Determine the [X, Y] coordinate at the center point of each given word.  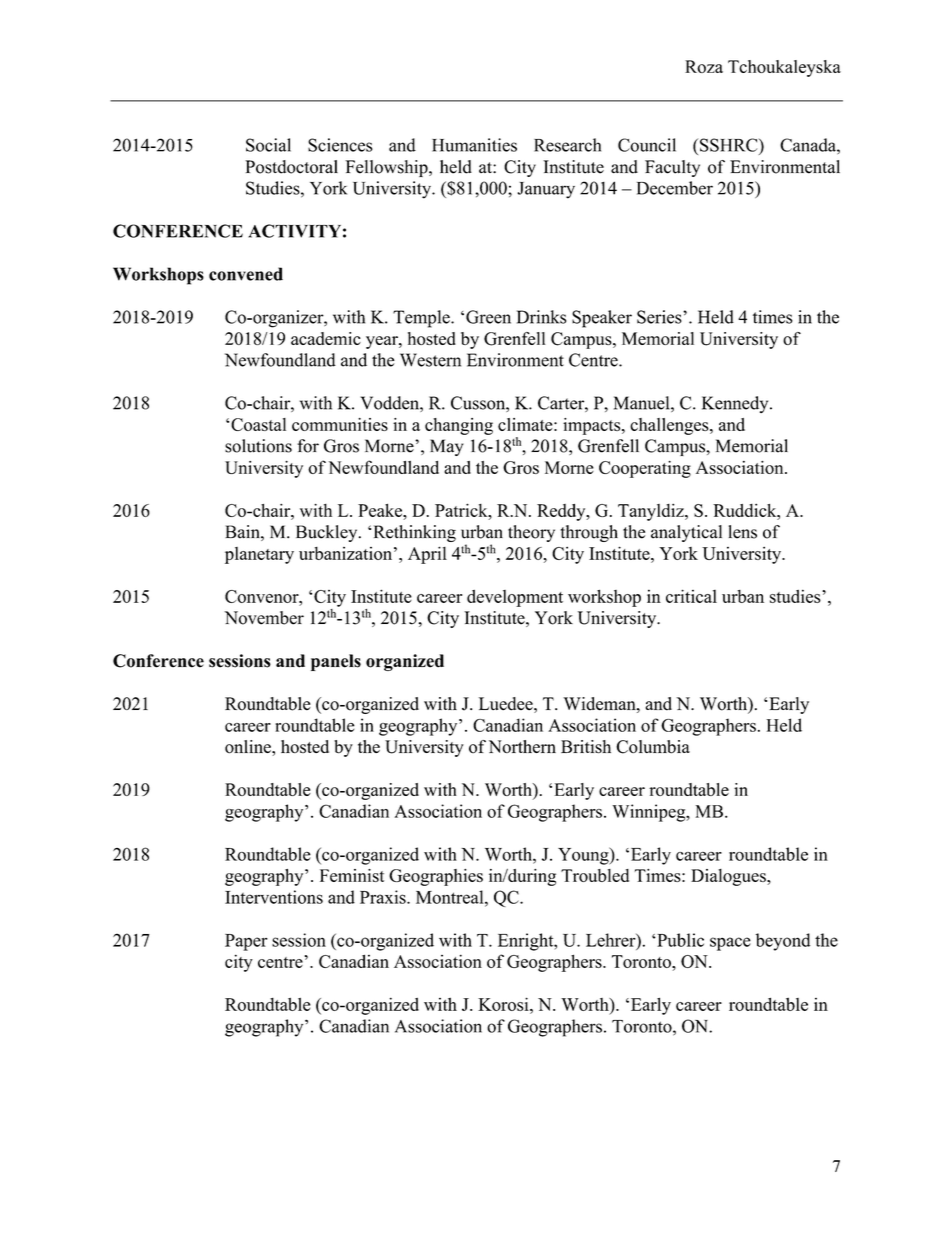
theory [531, 533]
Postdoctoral [291, 167]
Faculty [672, 168]
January [546, 190]
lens [743, 532]
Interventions [274, 897]
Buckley [328, 533]
